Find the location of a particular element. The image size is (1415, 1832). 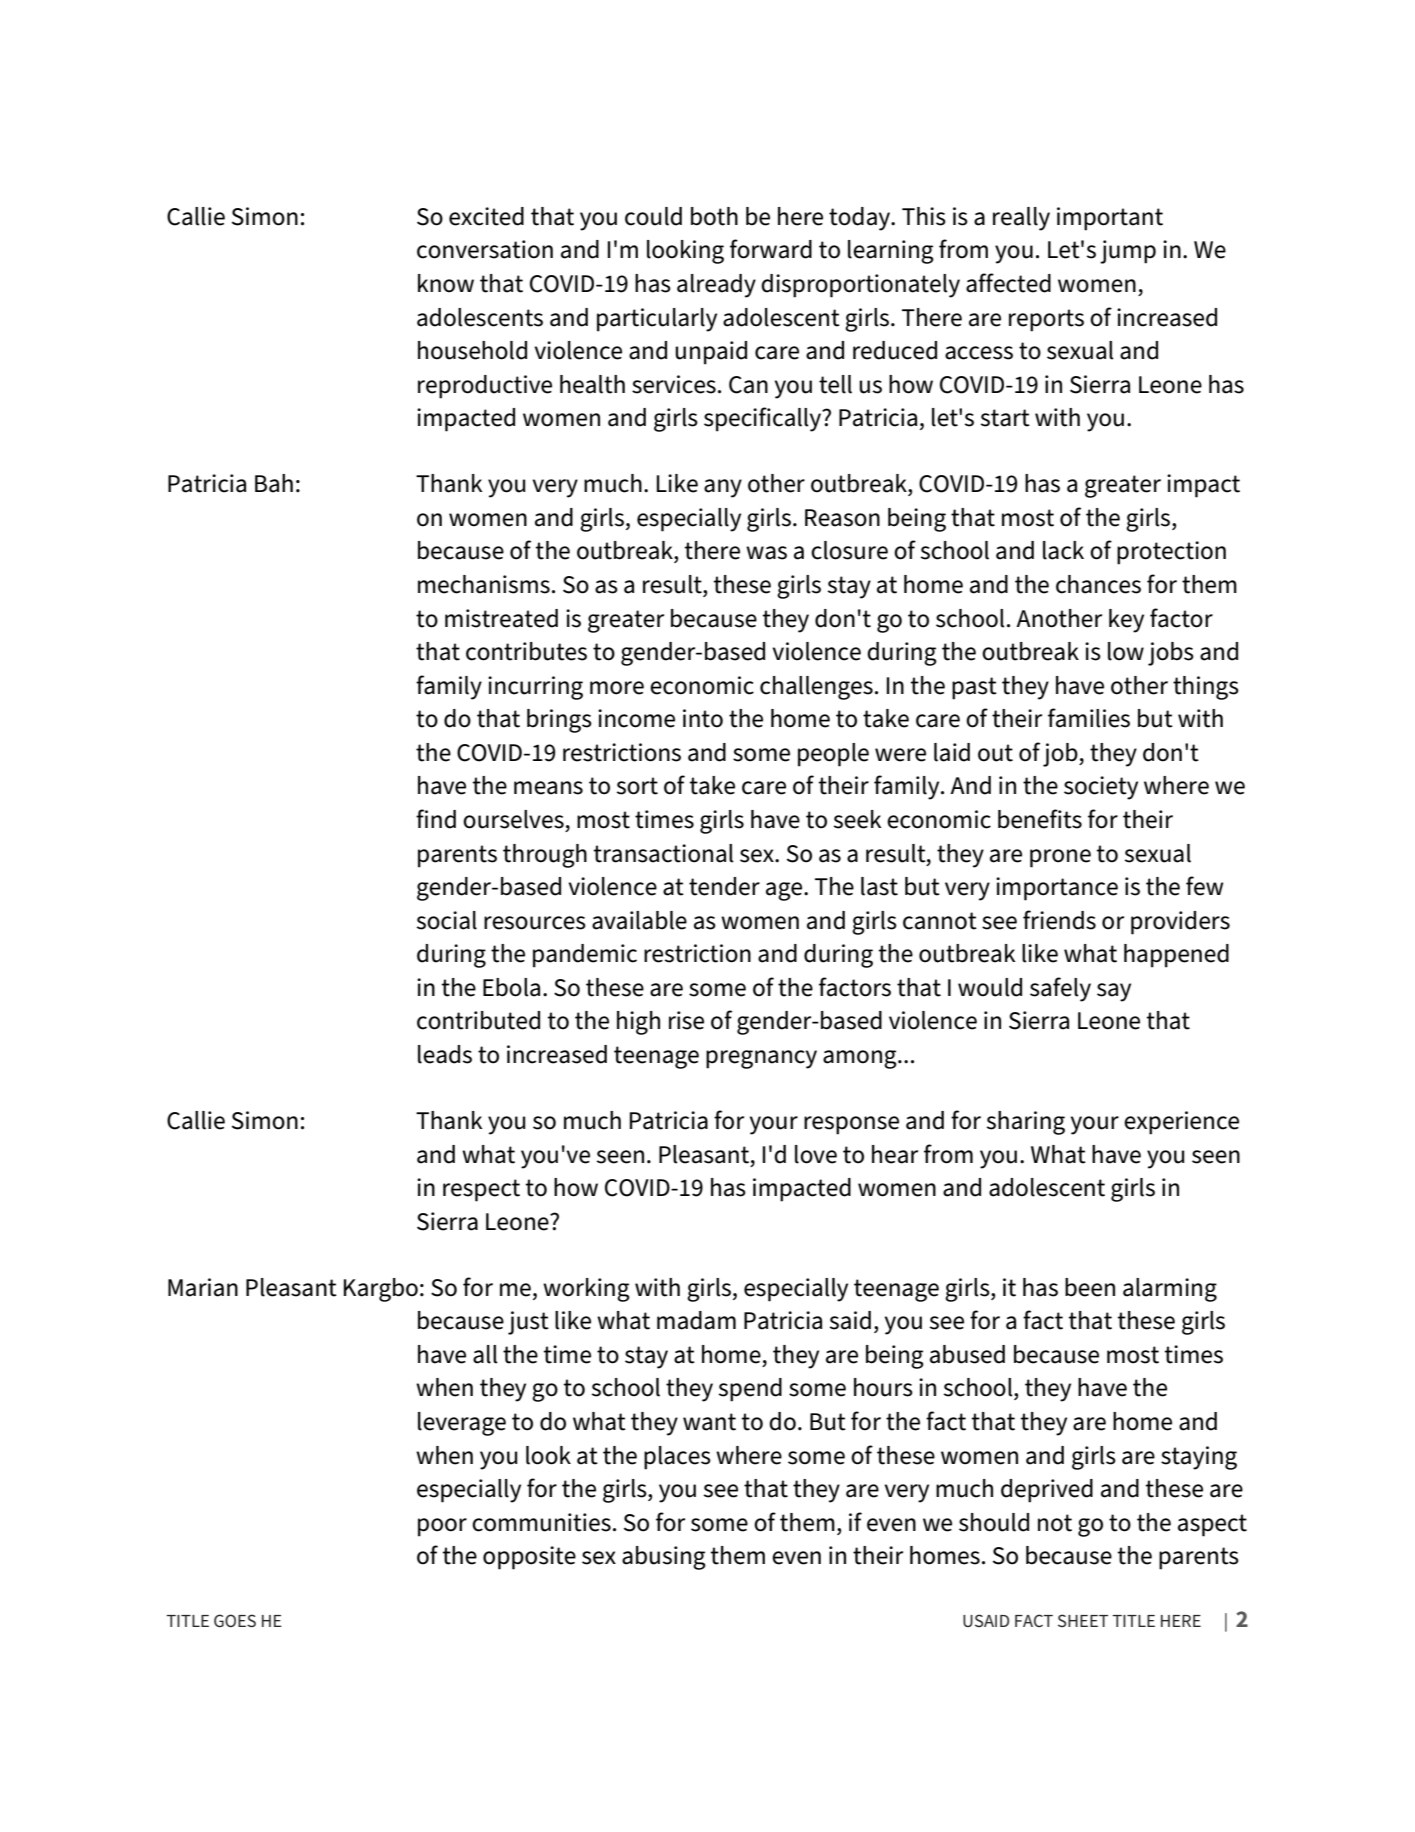

sharing is located at coordinates (1026, 1123).
